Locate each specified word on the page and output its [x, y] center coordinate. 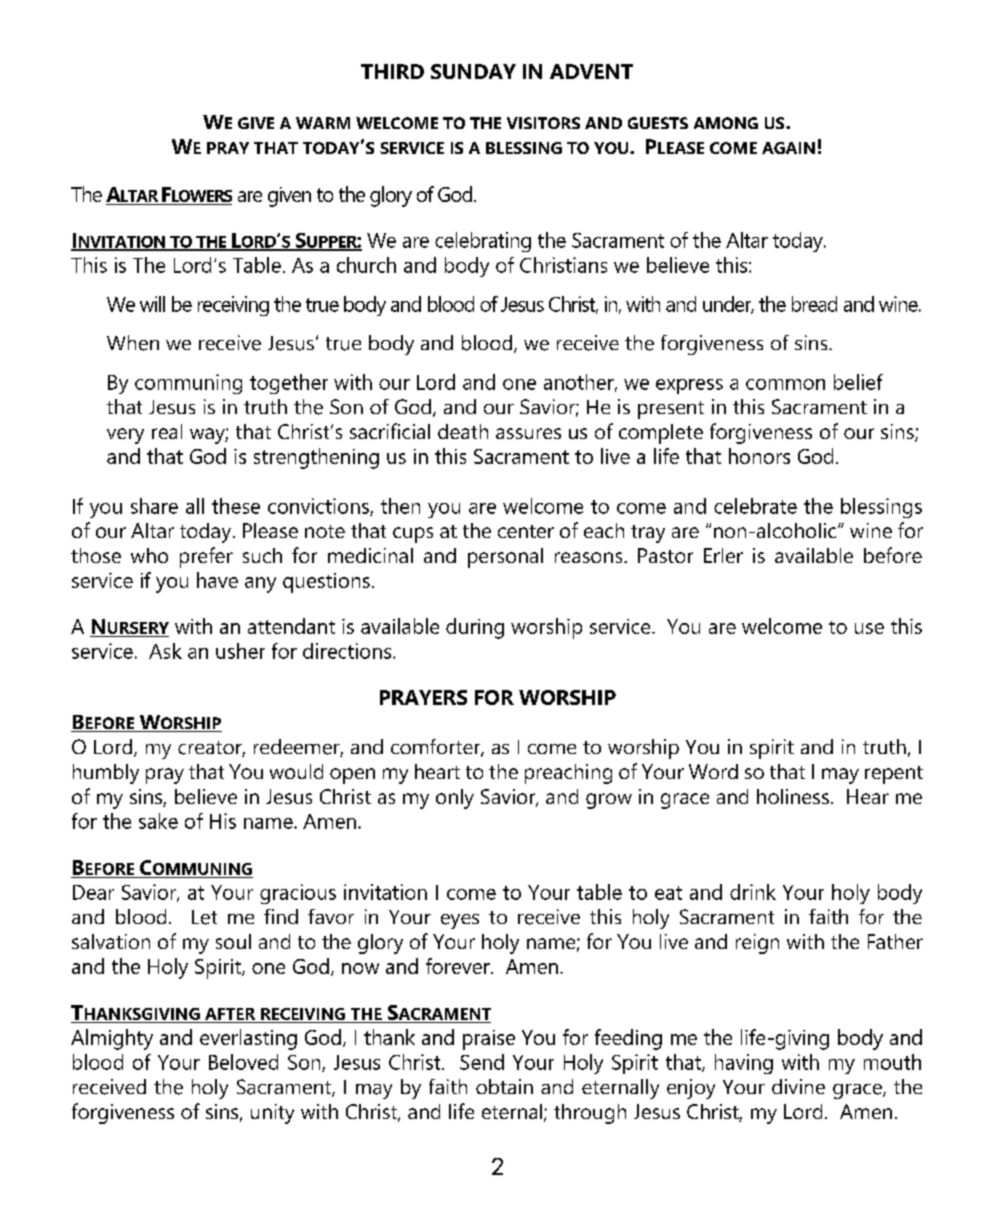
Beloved [243, 1062]
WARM [323, 123]
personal [505, 558]
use [869, 628]
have [217, 580]
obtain [504, 1086]
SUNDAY [473, 71]
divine [798, 1086]
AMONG [726, 123]
